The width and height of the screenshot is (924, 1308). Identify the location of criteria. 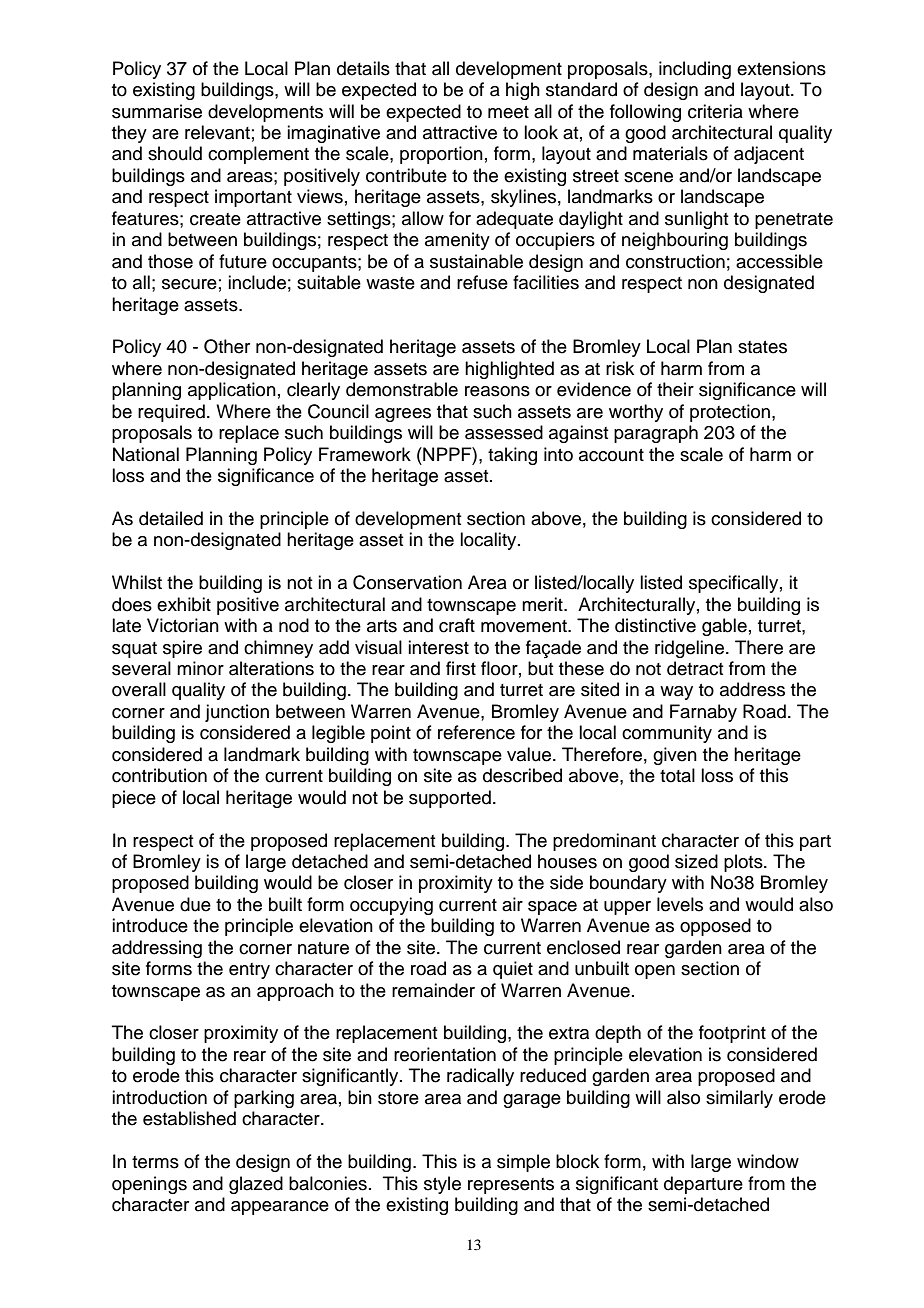
(715, 111).
